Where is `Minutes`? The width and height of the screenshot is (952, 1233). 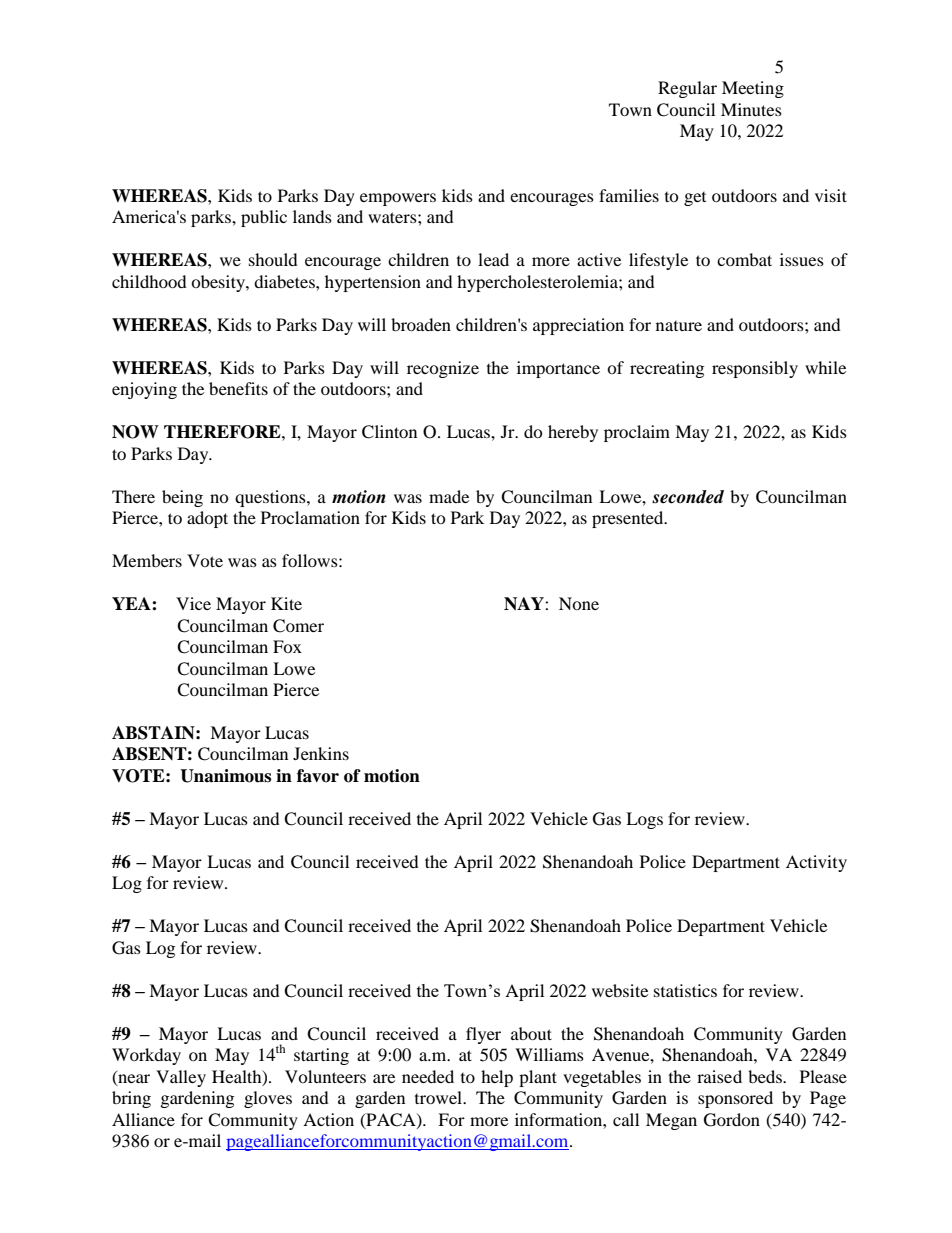
Minutes is located at coordinates (751, 109).
